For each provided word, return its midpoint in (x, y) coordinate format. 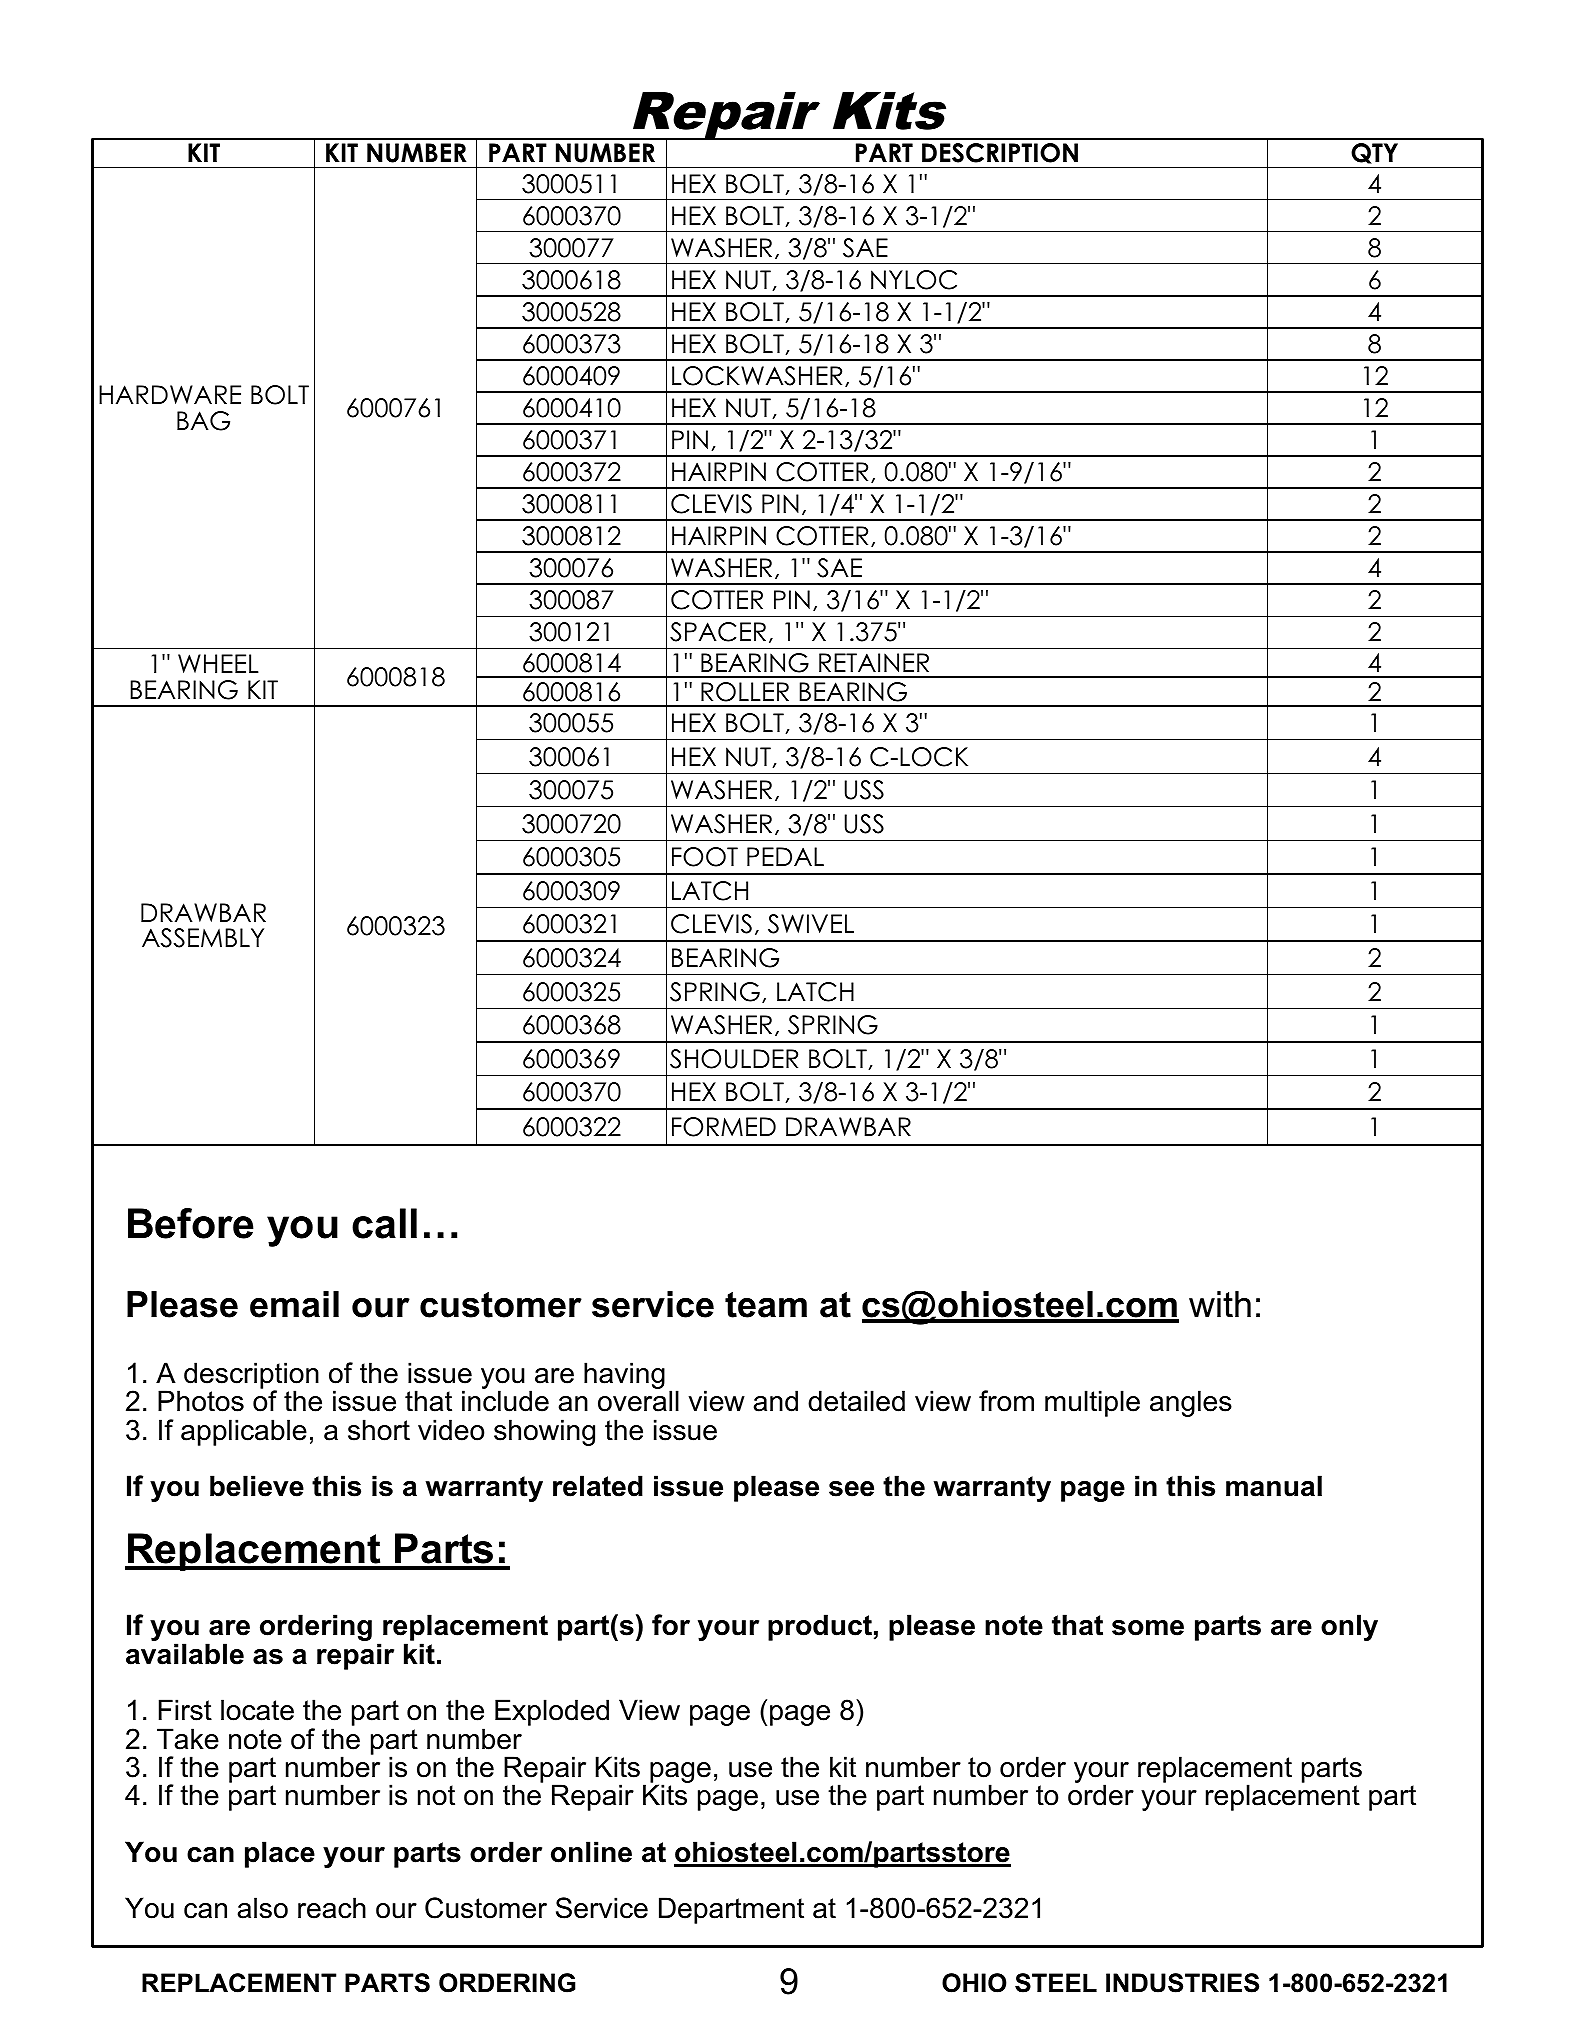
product (820, 1627)
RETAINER (874, 662)
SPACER (718, 632)
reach (332, 1908)
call (384, 1223)
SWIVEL (811, 924)
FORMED (724, 1127)
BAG (203, 421)
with (1220, 1304)
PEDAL (785, 856)
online (591, 1852)
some (1148, 1628)
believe (257, 1486)
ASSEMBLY (203, 938)
